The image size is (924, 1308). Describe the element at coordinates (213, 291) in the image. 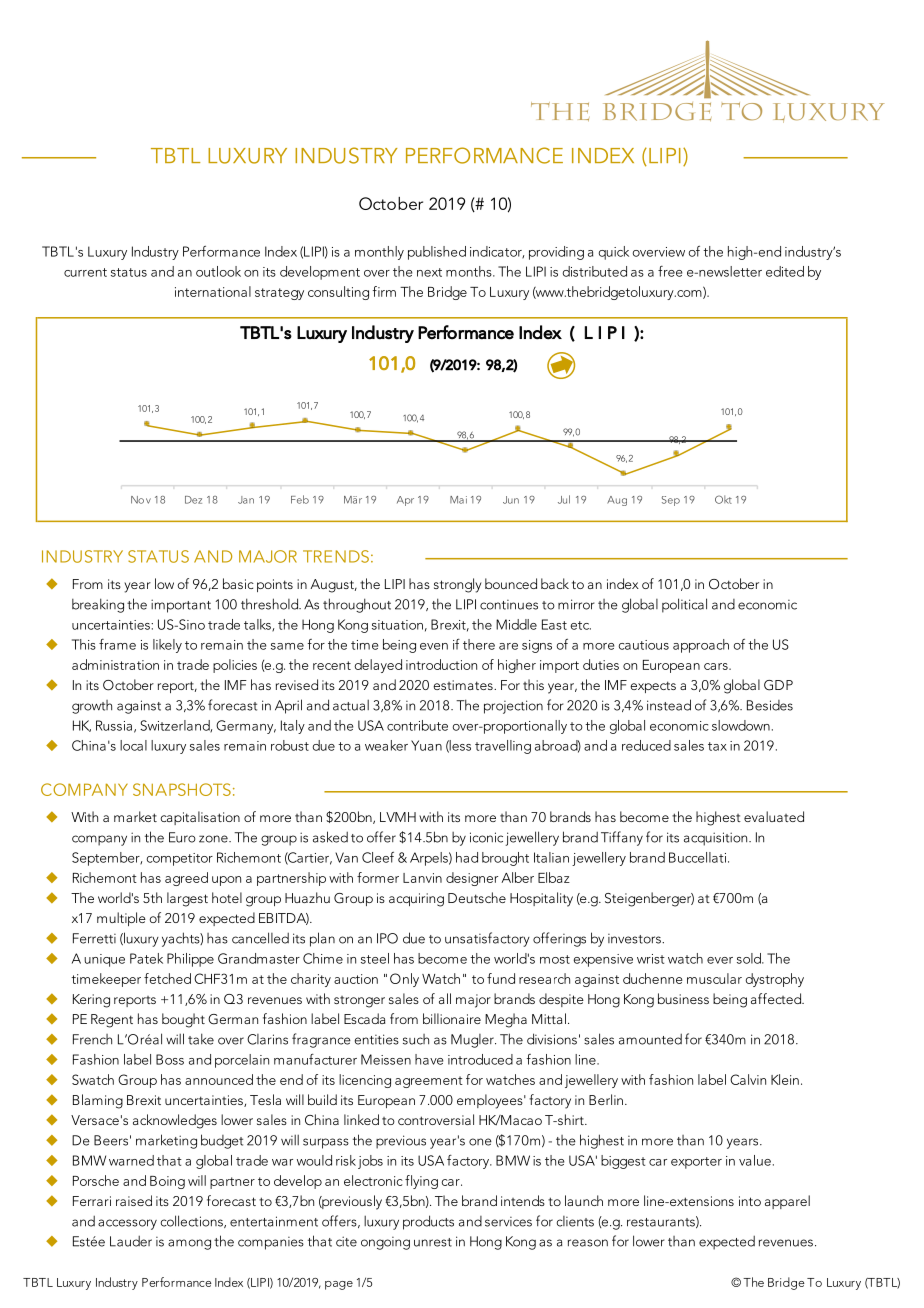

I see `international` at that location.
